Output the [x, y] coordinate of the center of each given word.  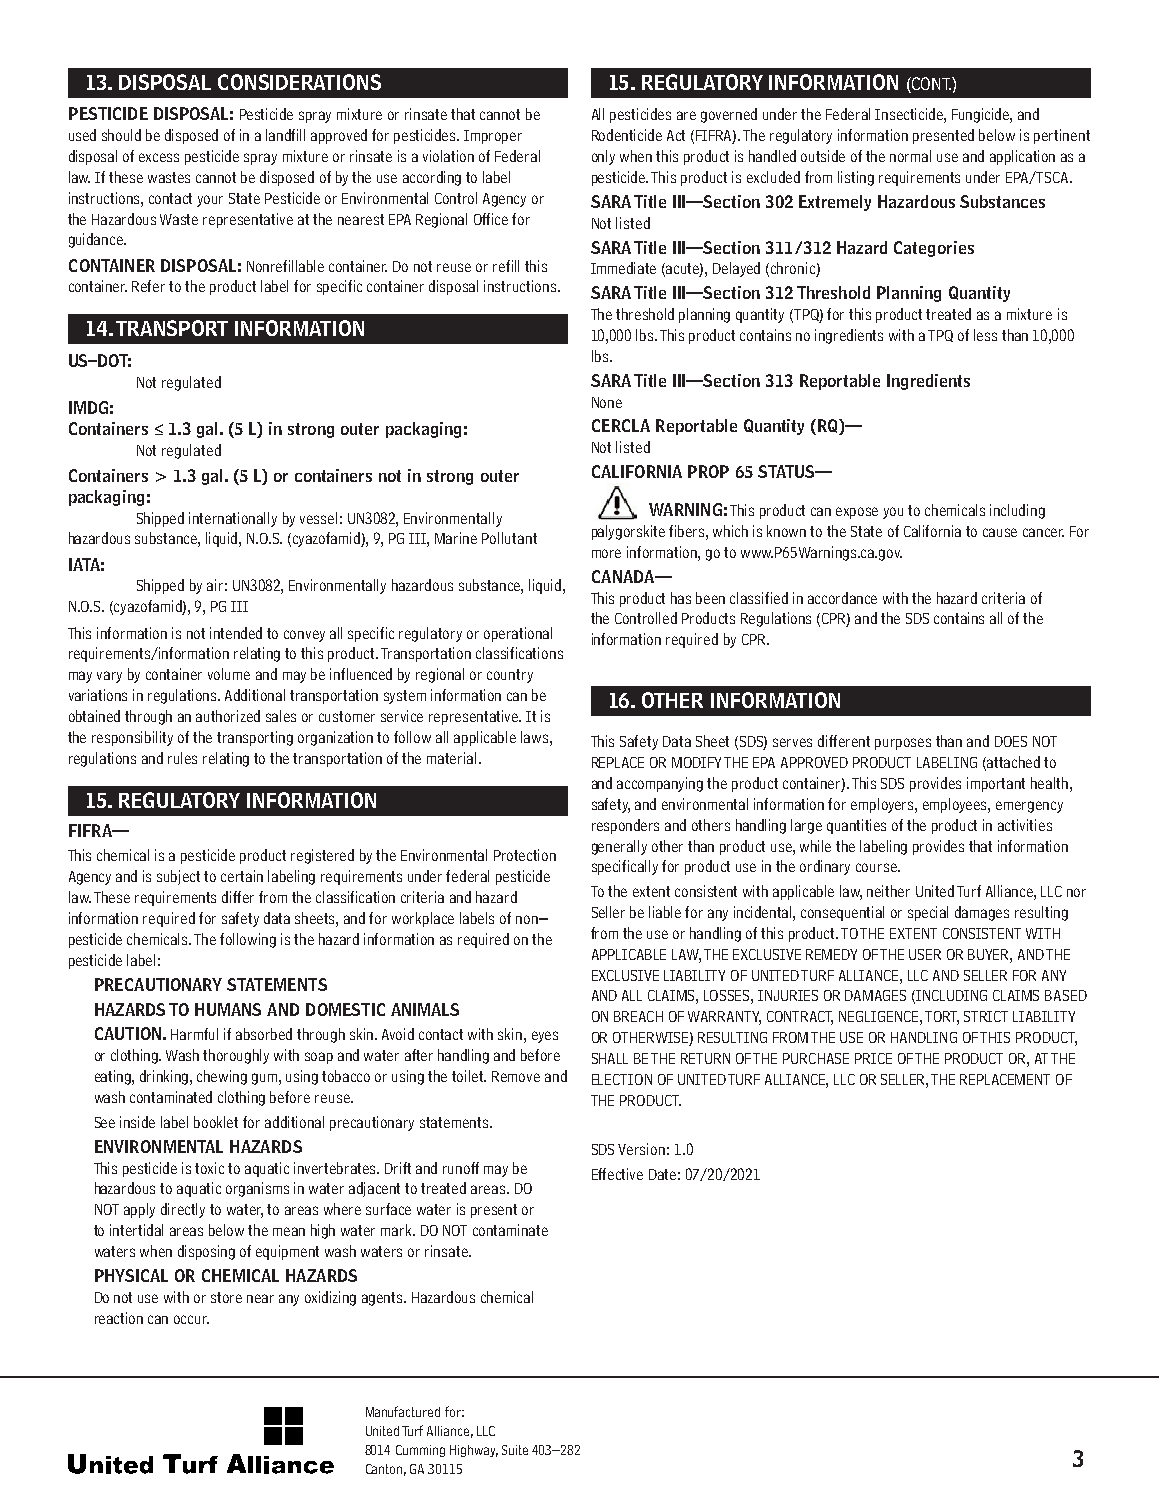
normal [910, 156]
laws [536, 737]
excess [159, 157]
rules [182, 758]
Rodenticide [627, 135]
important [996, 784]
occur [191, 1319]
